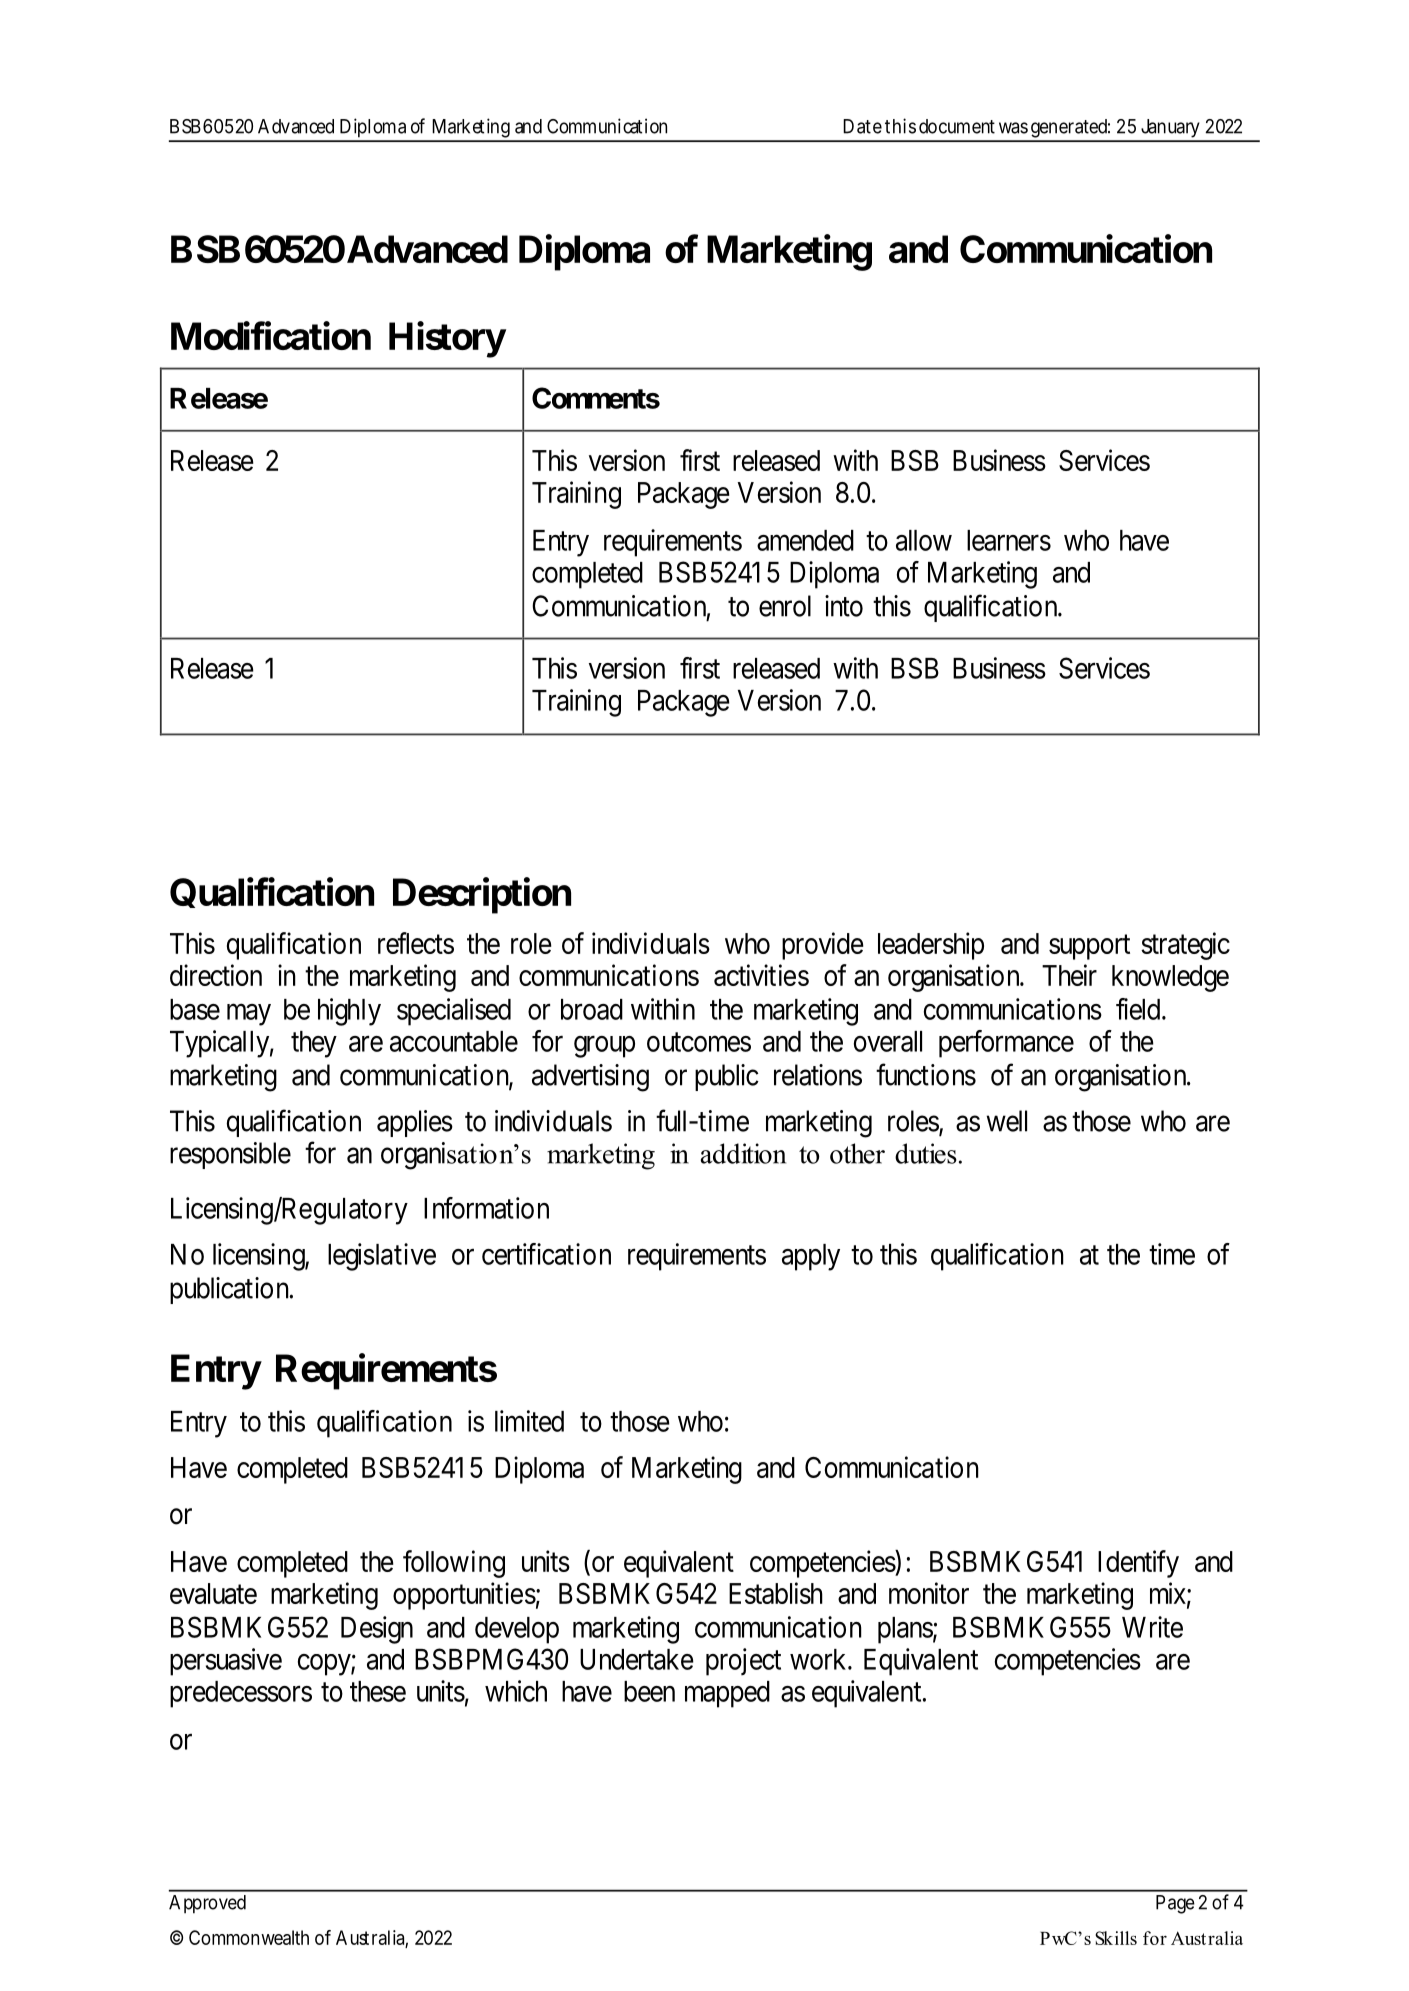 This screenshot has height=1991, width=1409. Describe the element at coordinates (314, 1044) in the screenshot. I see `they` at that location.
